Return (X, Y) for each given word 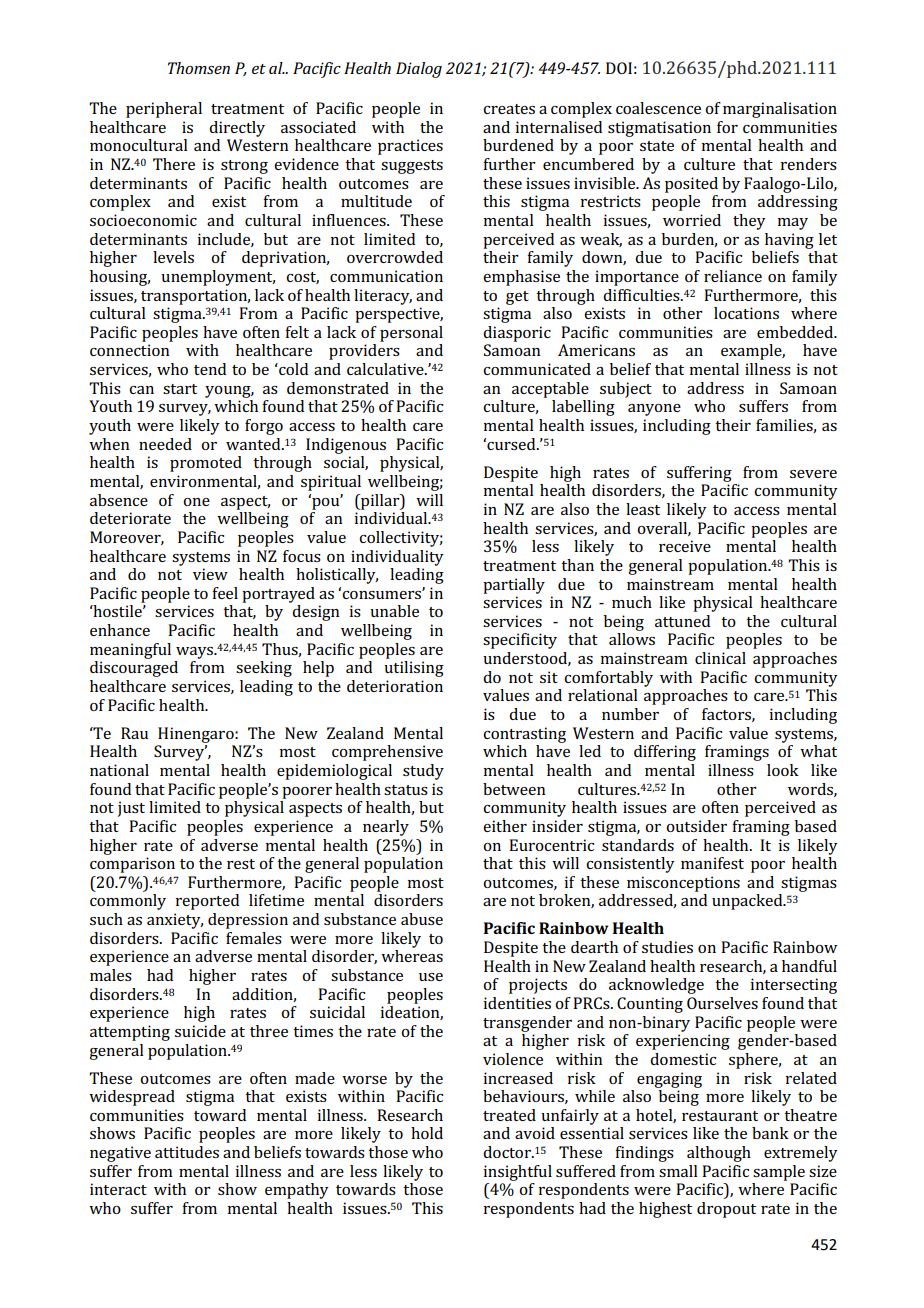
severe (813, 474)
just (131, 809)
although (719, 1154)
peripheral (164, 110)
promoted (206, 464)
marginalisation (780, 110)
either (505, 826)
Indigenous (346, 446)
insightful (517, 1173)
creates (509, 109)
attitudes (187, 1152)
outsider (696, 826)
